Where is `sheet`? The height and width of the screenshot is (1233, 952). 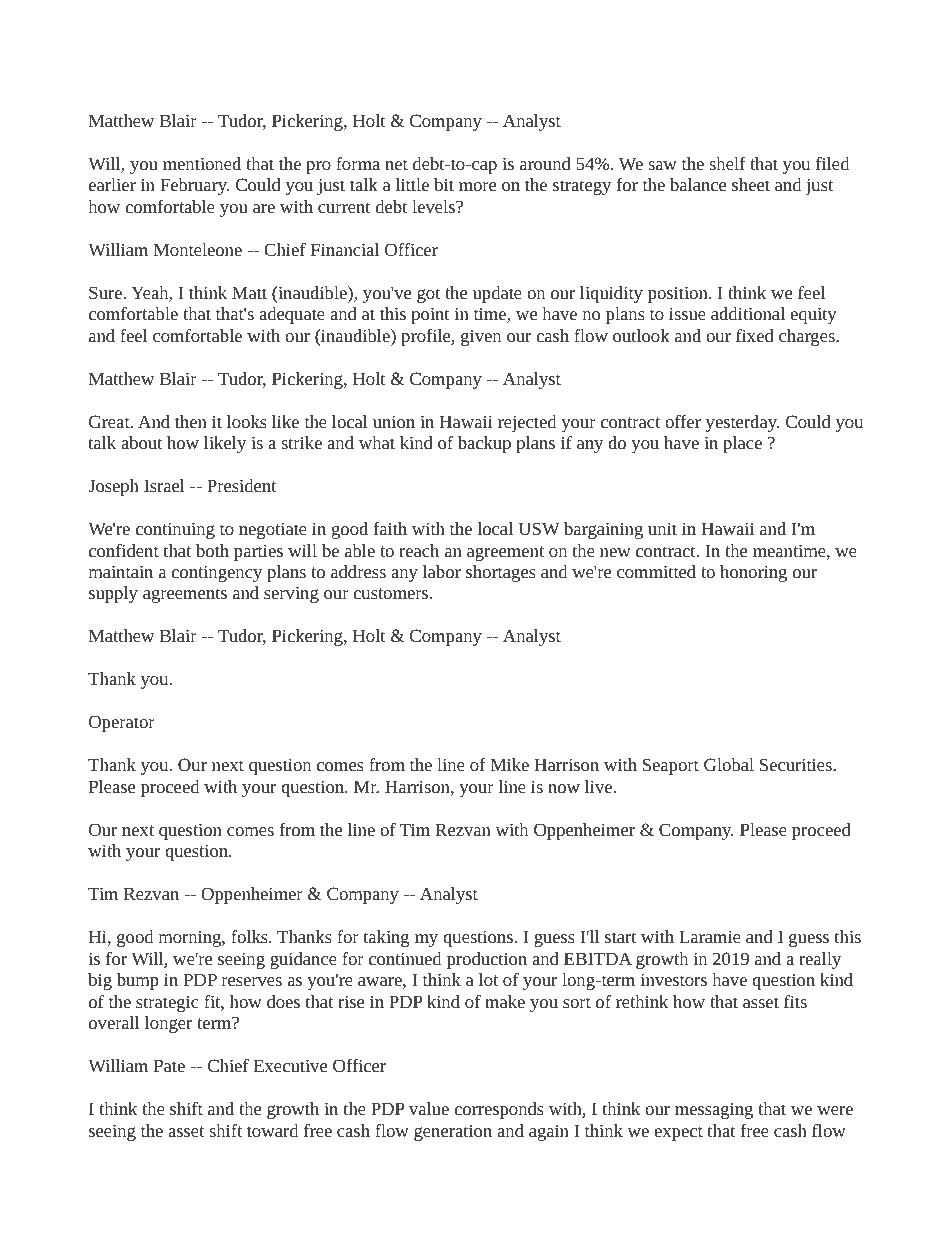
sheet is located at coordinates (751, 184).
